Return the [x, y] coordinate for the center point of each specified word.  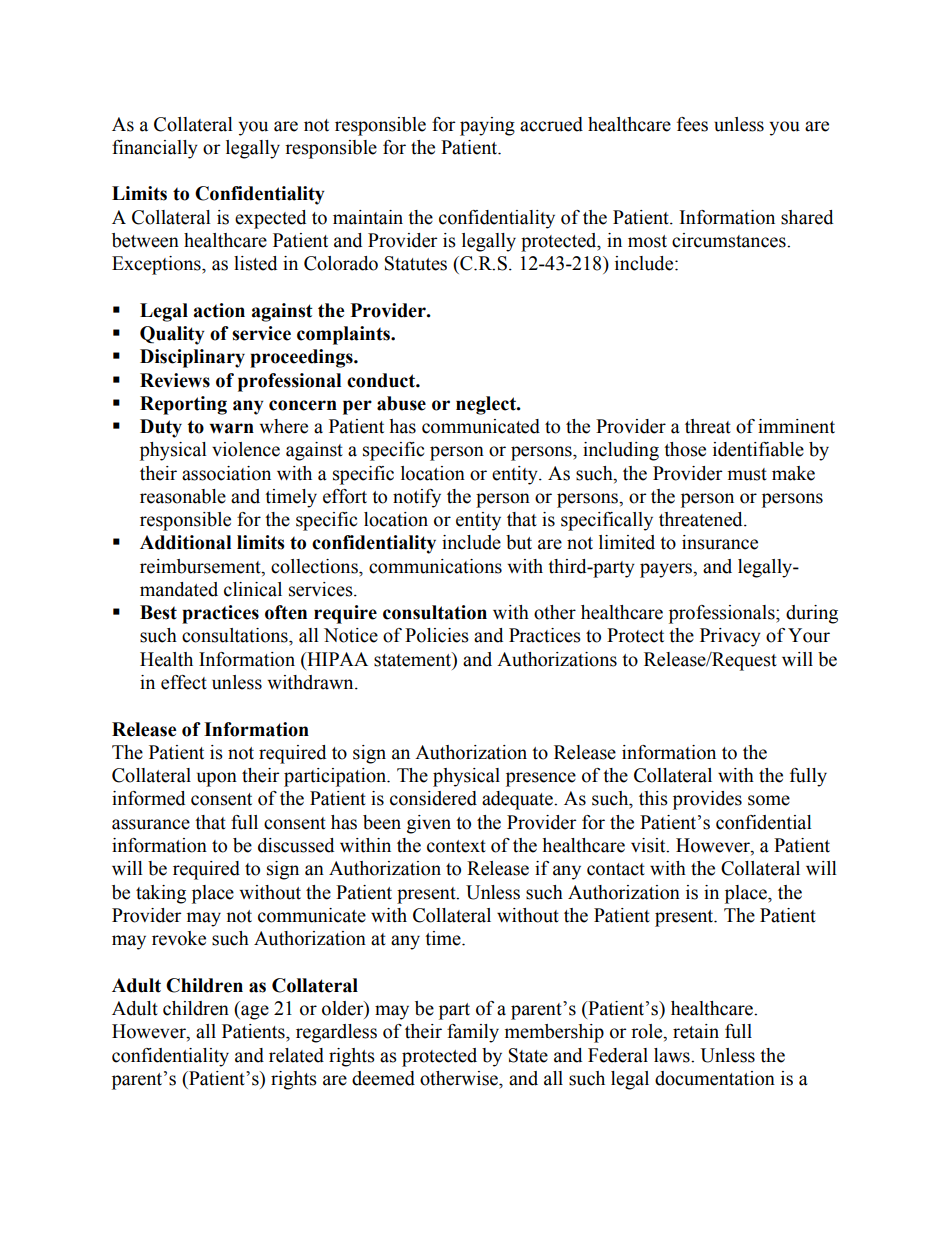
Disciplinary [192, 358]
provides [707, 800]
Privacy [730, 637]
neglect [487, 405]
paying [487, 126]
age [254, 1012]
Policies [437, 635]
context [456, 846]
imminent [796, 426]
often [286, 612]
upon [217, 779]
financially [155, 149]
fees [692, 124]
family [473, 1033]
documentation [715, 1078]
